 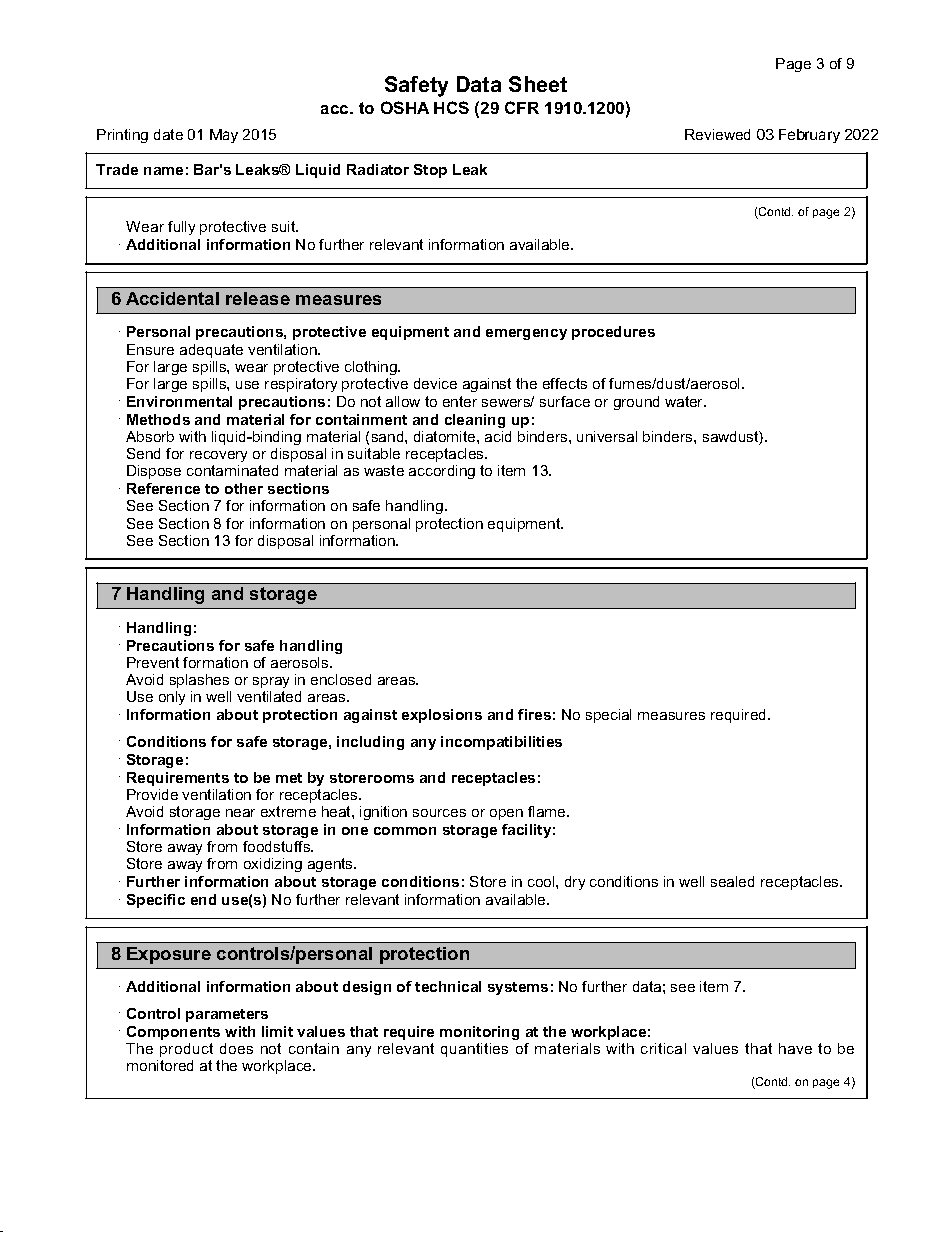 What do you see at coordinates (172, 698) in the screenshot?
I see `only` at bounding box center [172, 698].
